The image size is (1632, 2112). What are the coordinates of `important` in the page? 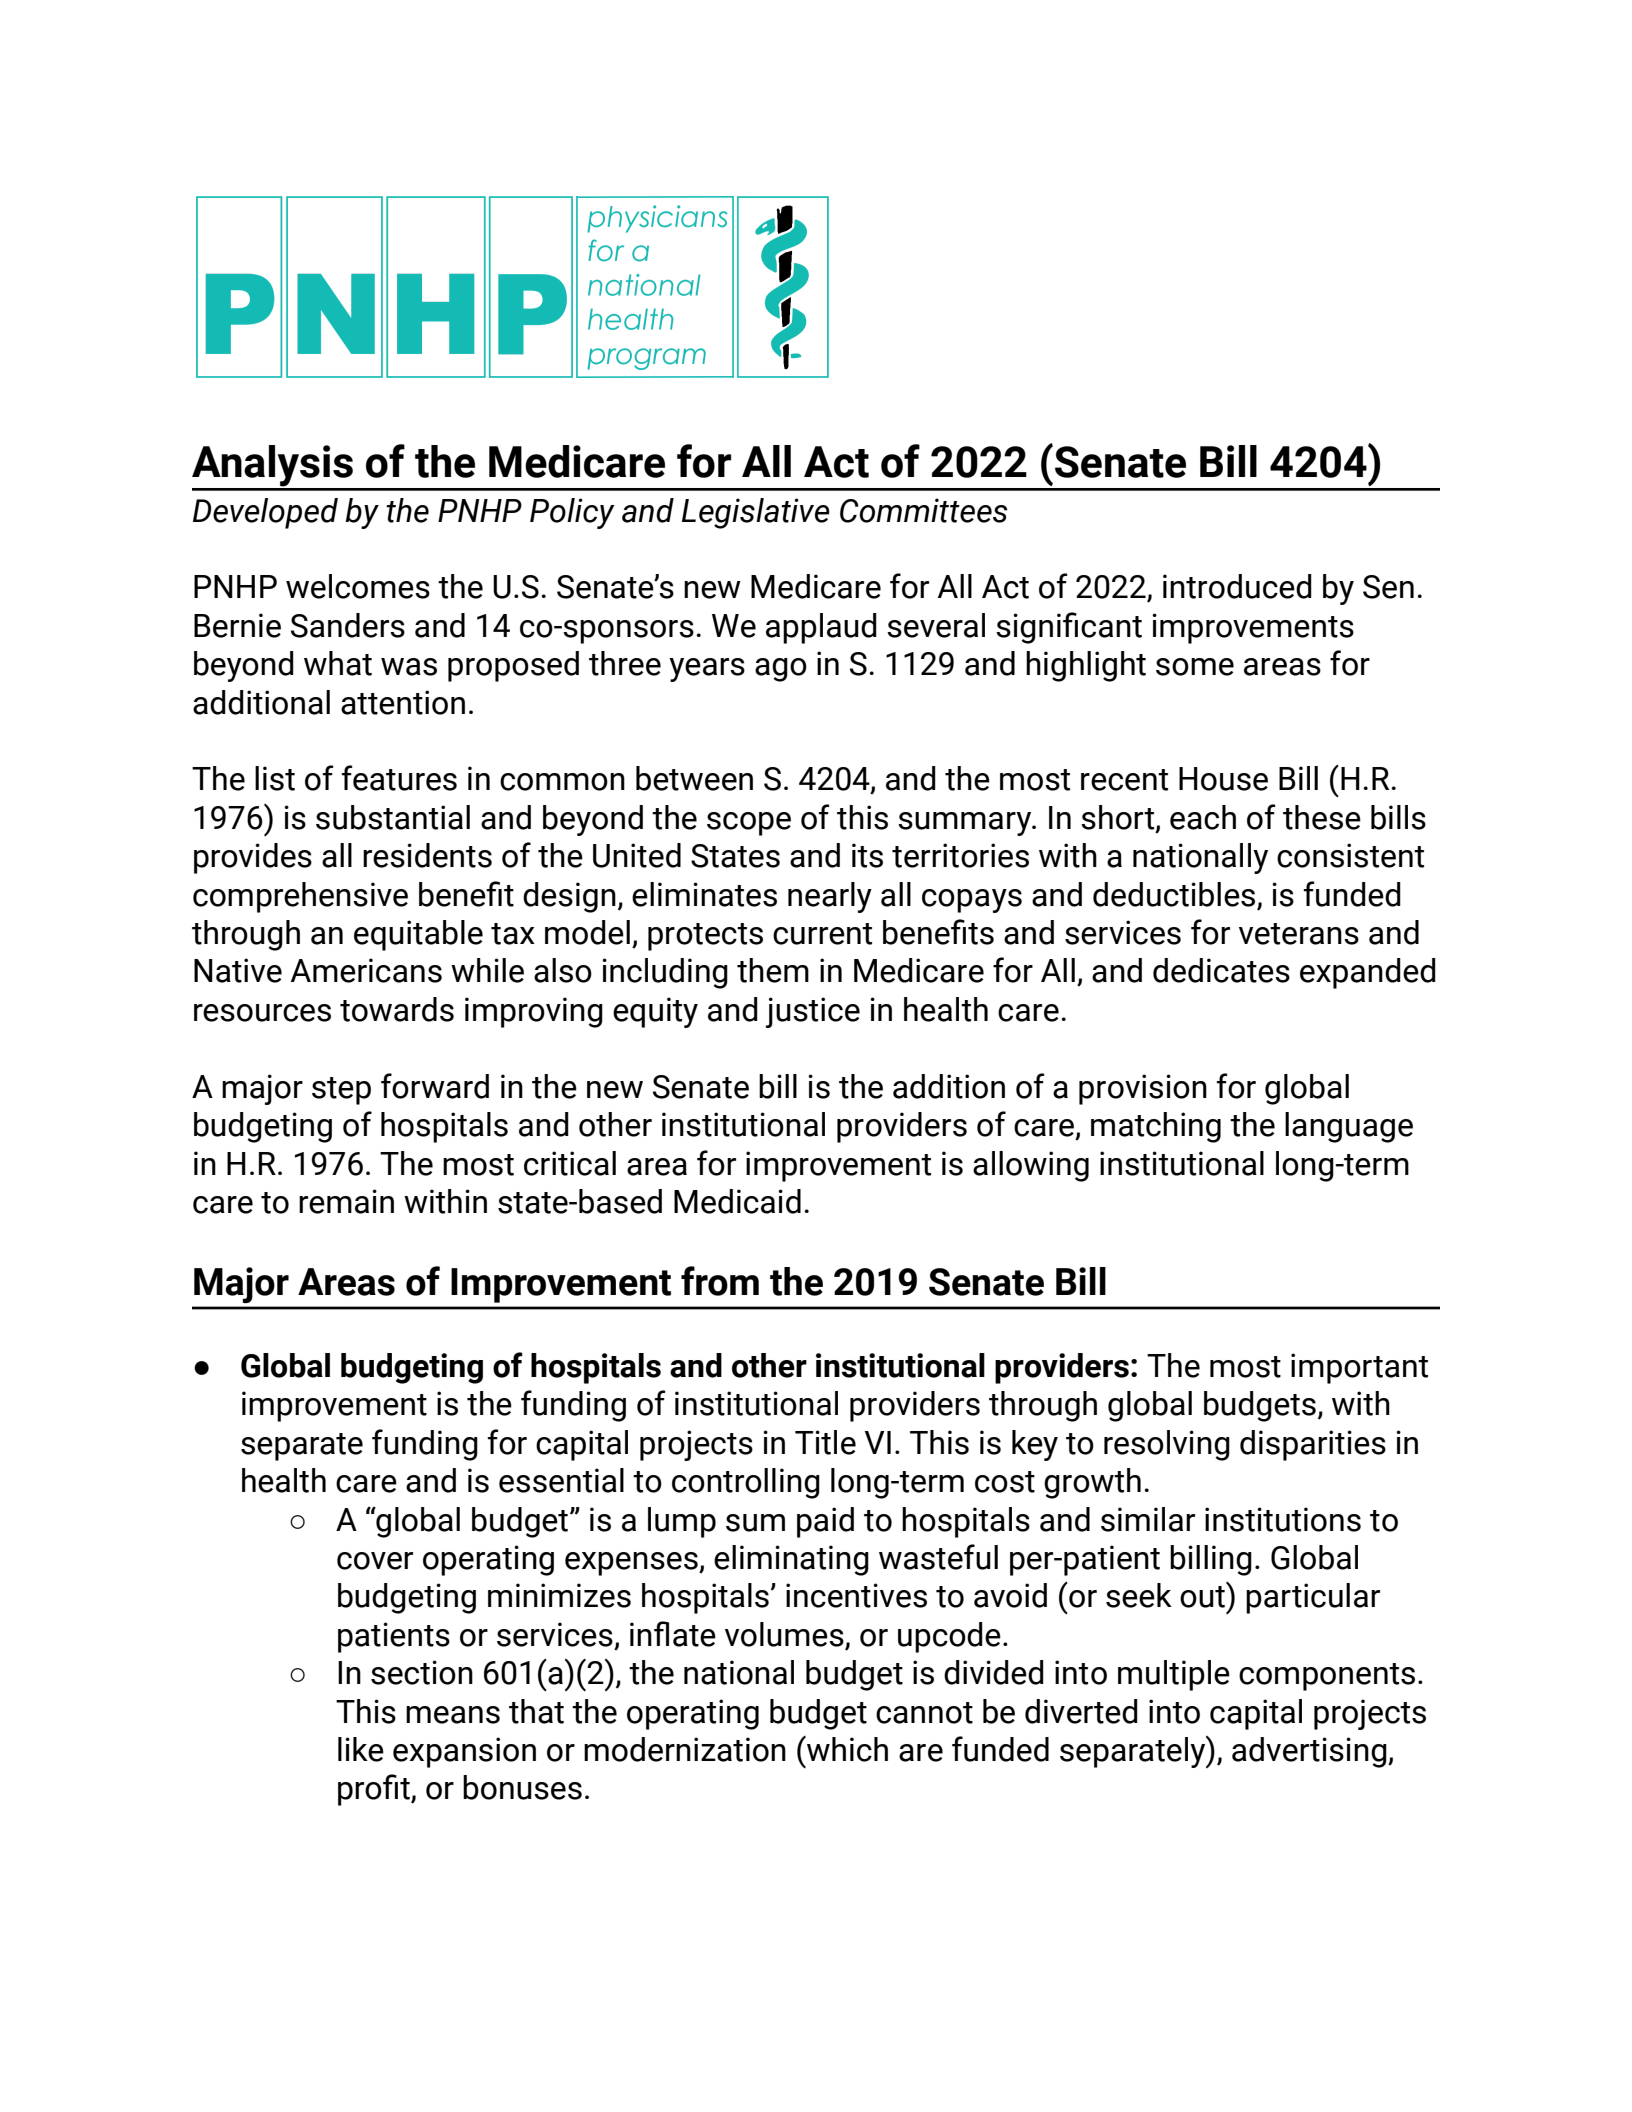 It's located at (1359, 1368).
